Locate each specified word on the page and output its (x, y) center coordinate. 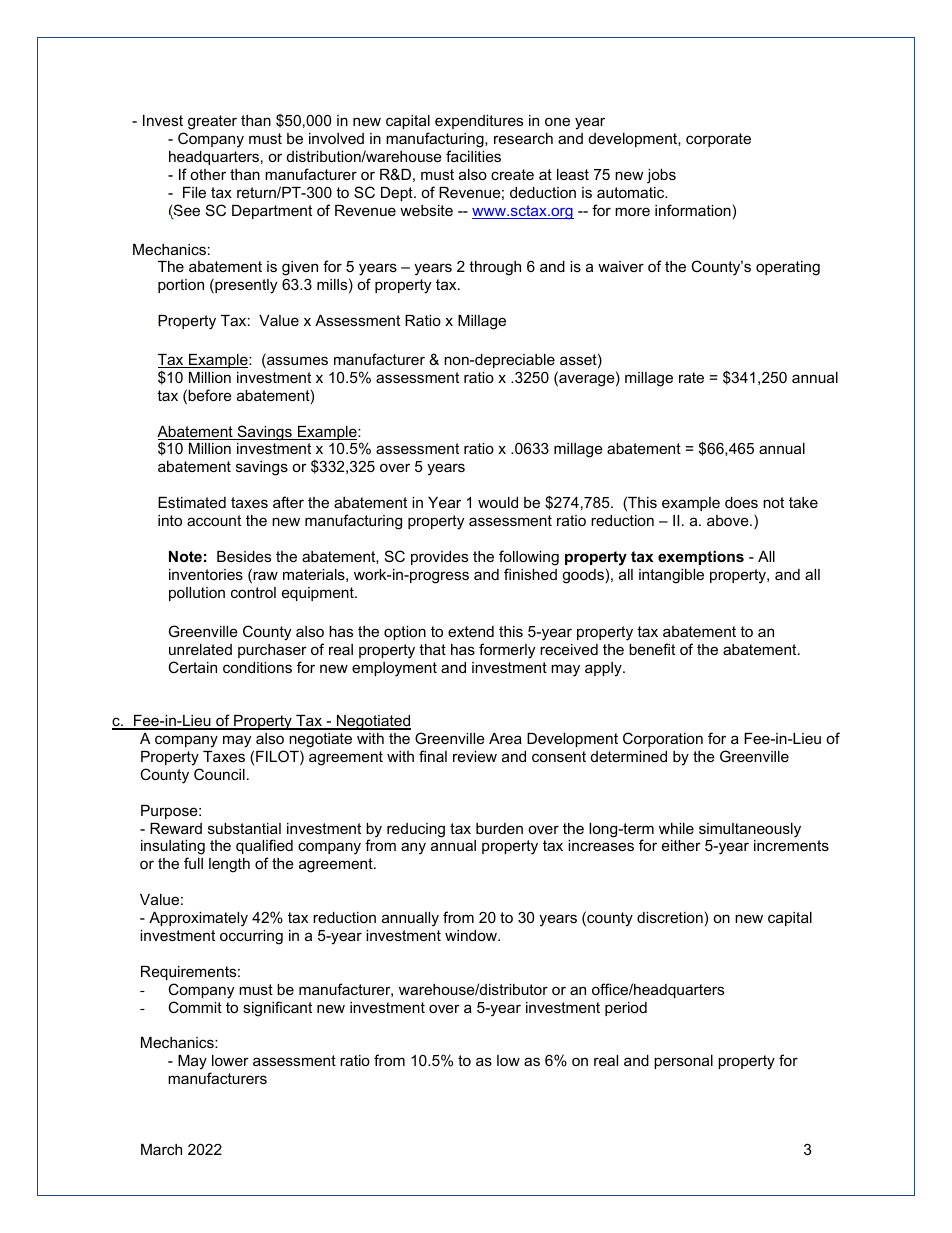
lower (230, 1060)
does (741, 502)
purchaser (272, 651)
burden (499, 828)
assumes (296, 362)
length (229, 865)
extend (471, 631)
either (681, 845)
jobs (661, 176)
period (626, 1009)
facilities (473, 156)
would (498, 502)
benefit (652, 649)
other (208, 174)
